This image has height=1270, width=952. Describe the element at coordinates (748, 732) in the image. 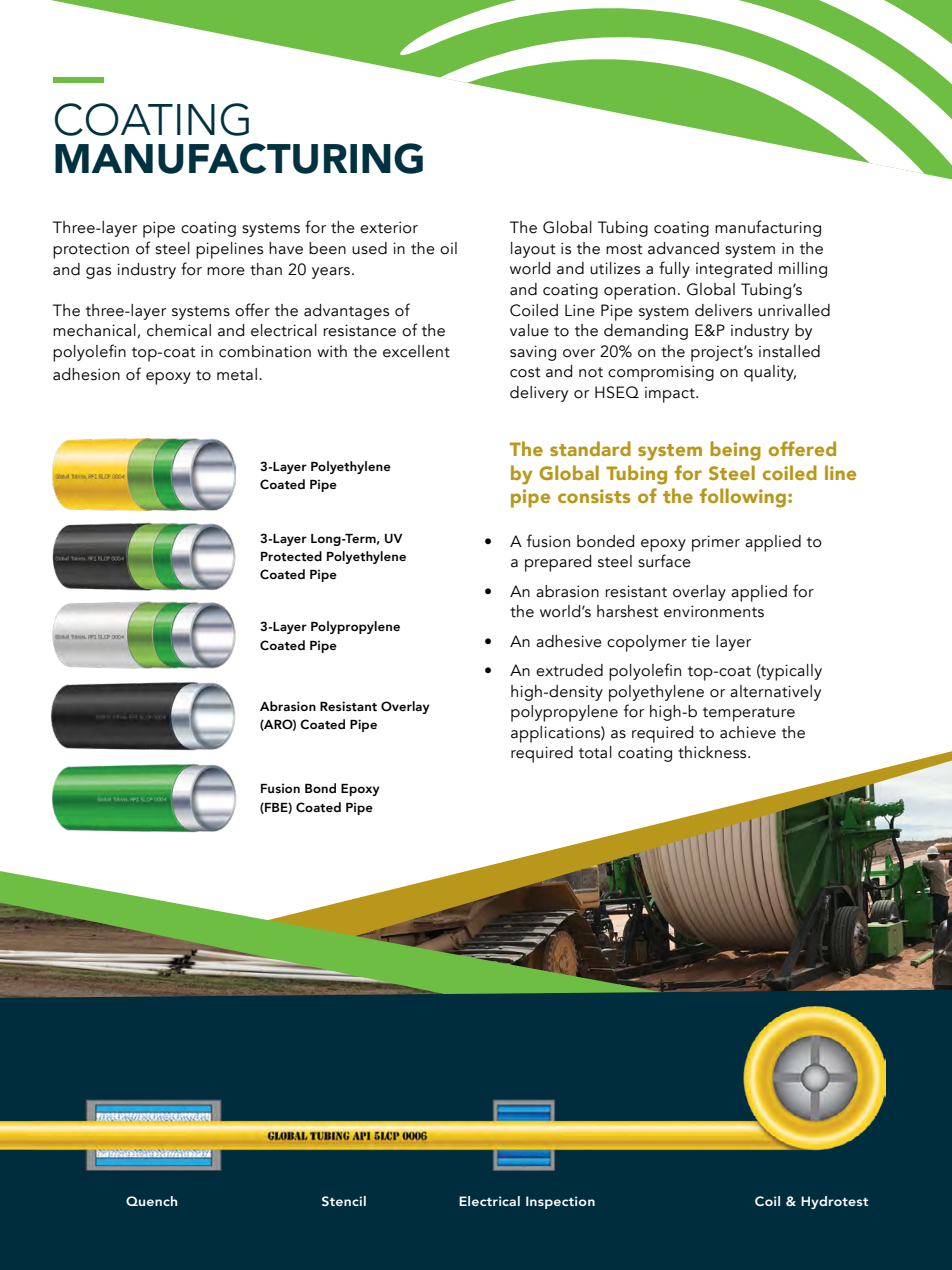

I see `achieve` at that location.
